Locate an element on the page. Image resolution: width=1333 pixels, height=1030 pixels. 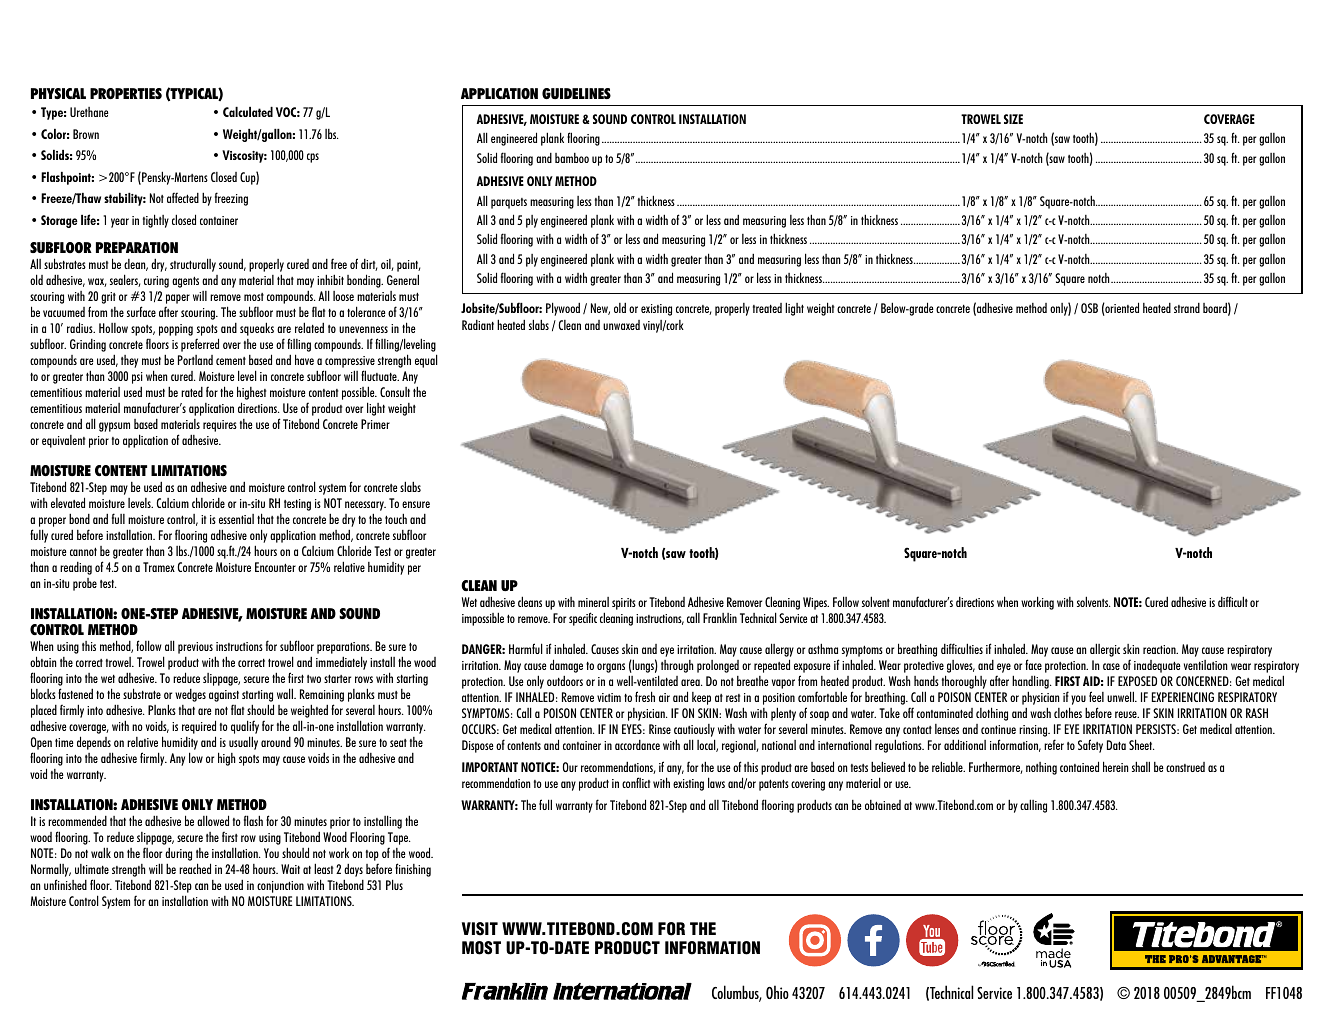
Data is located at coordinates (1116, 745).
